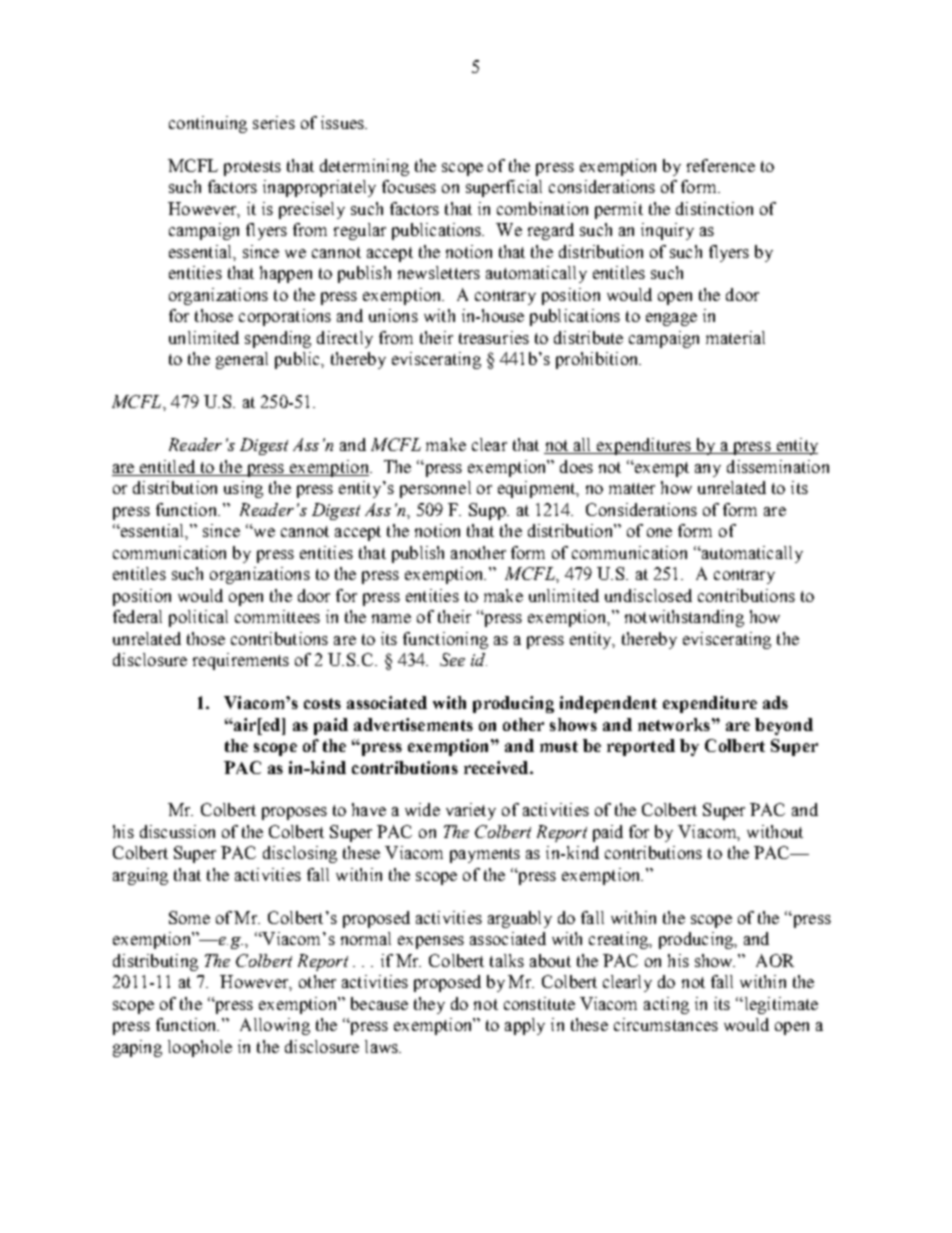  Describe the element at coordinates (721, 165) in the document. I see `reference` at that location.
